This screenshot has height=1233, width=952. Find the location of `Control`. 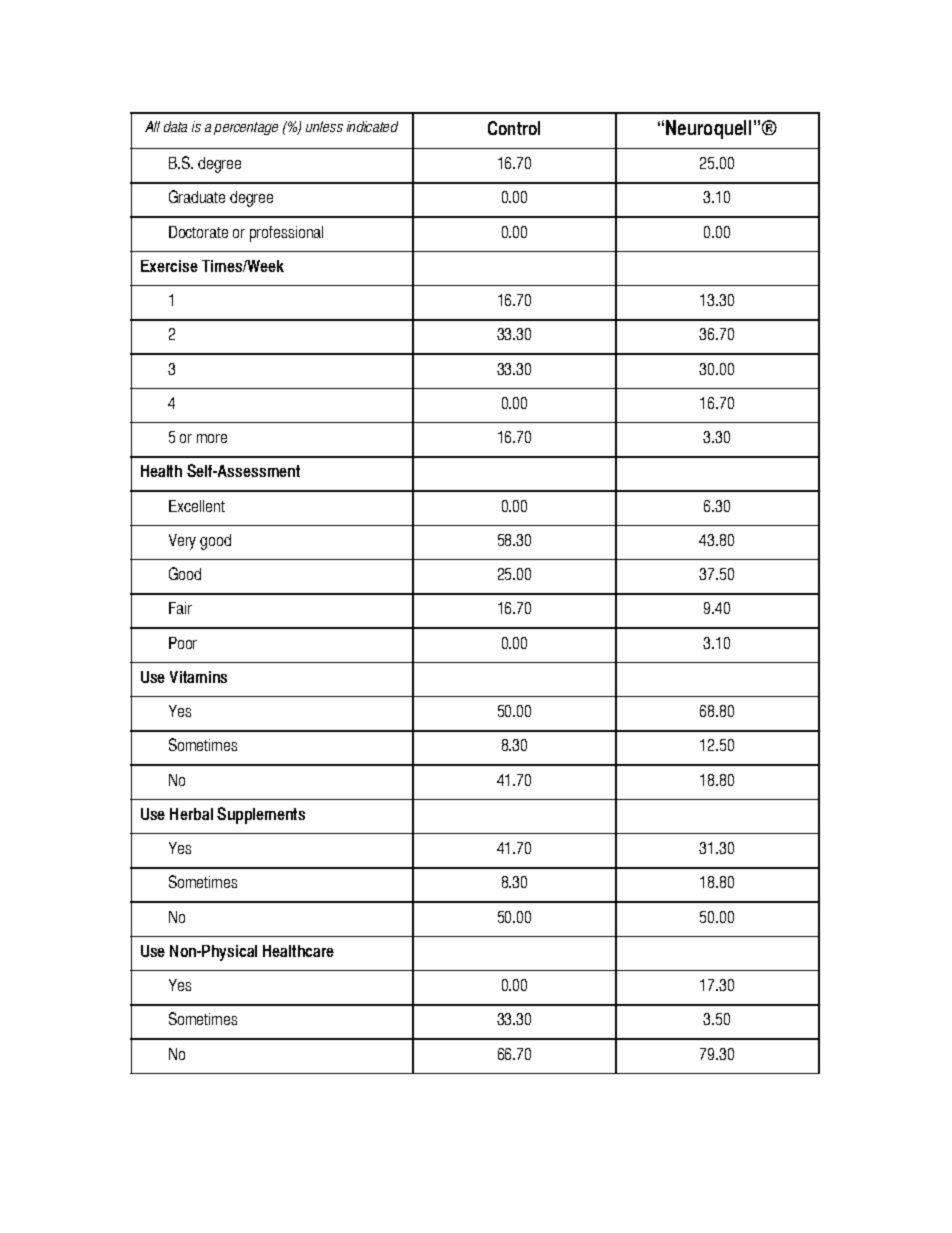

Control is located at coordinates (514, 128).
